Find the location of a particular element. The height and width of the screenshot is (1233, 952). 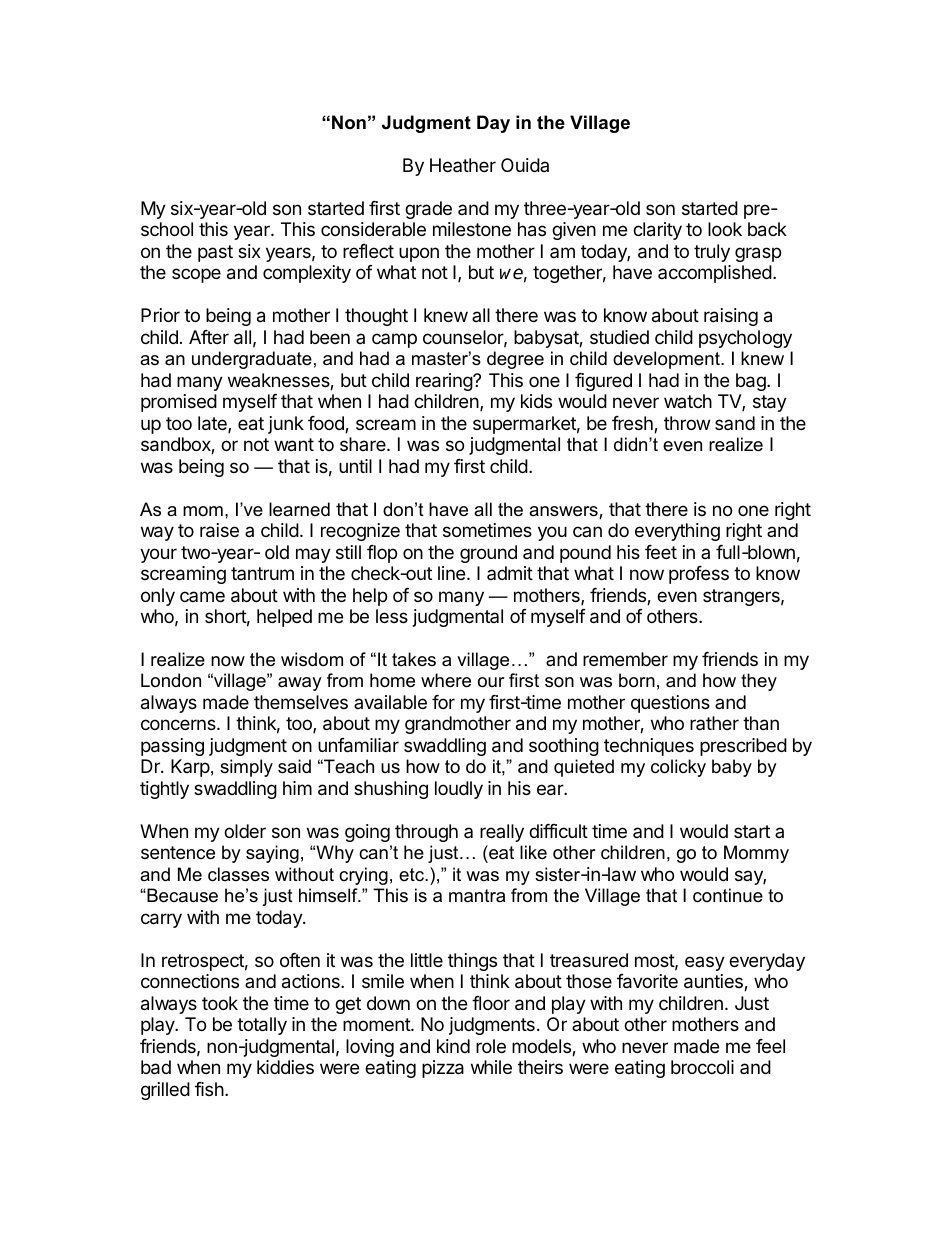

fish is located at coordinates (209, 1089).
